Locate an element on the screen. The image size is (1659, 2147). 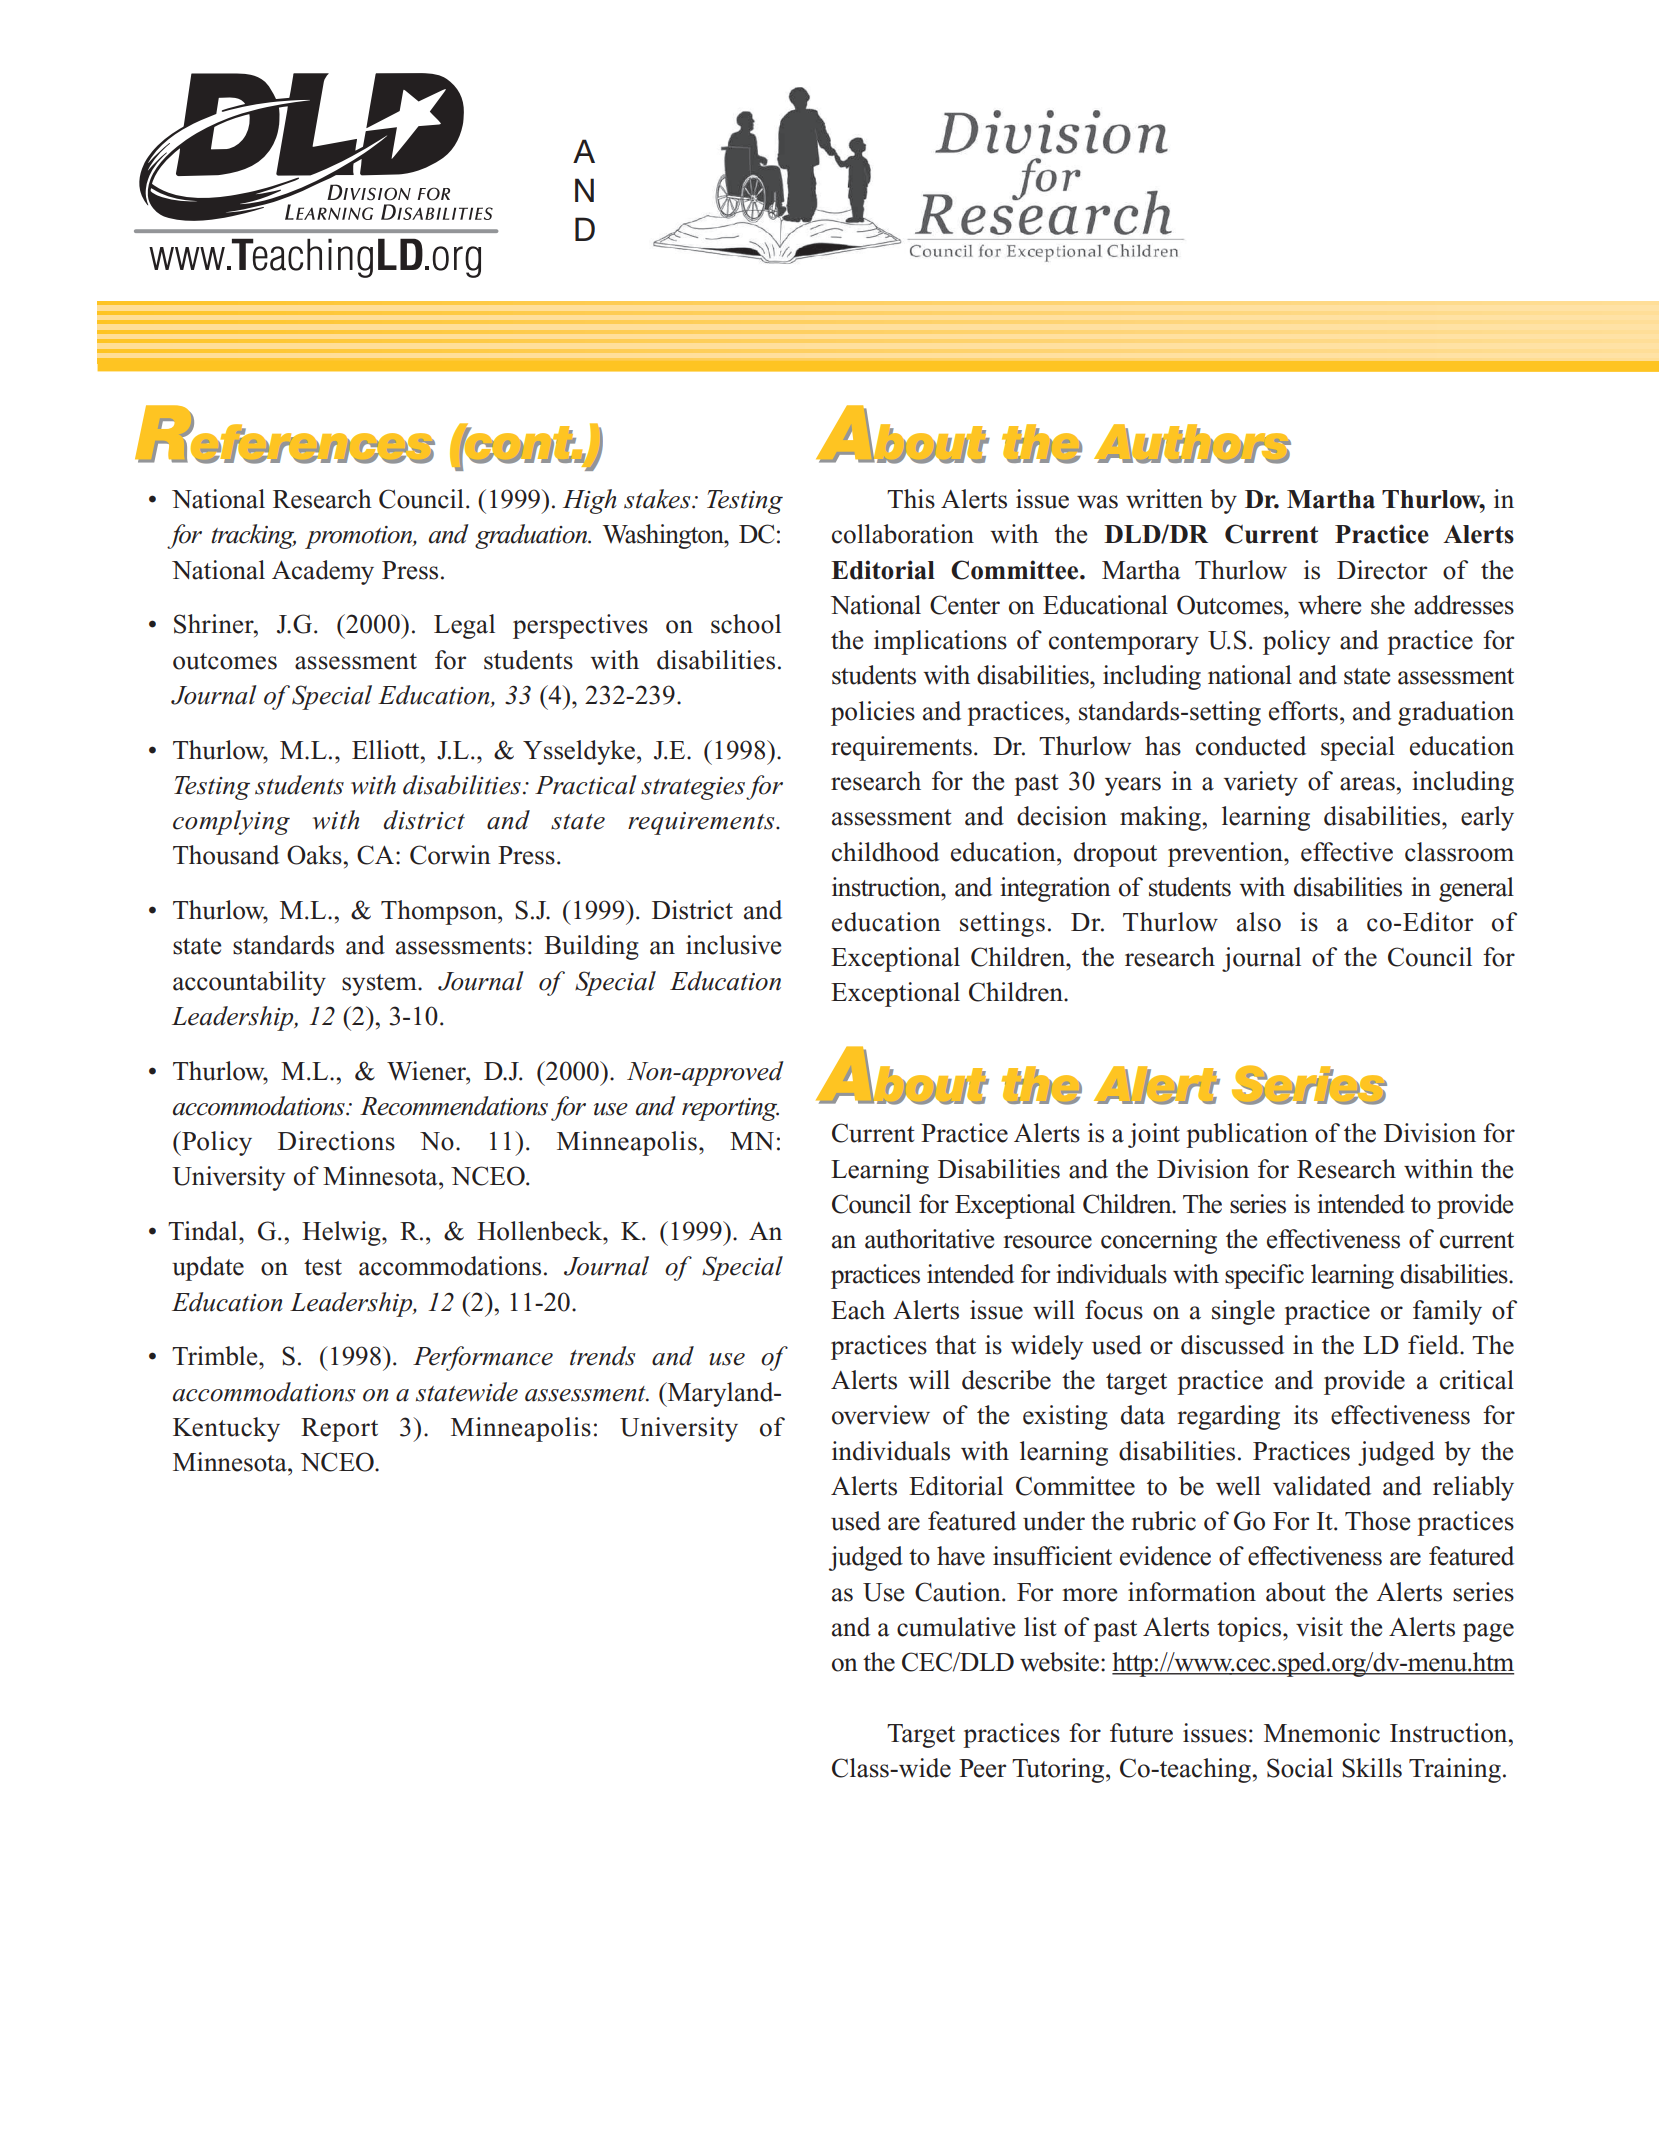
also is located at coordinates (1259, 922).
